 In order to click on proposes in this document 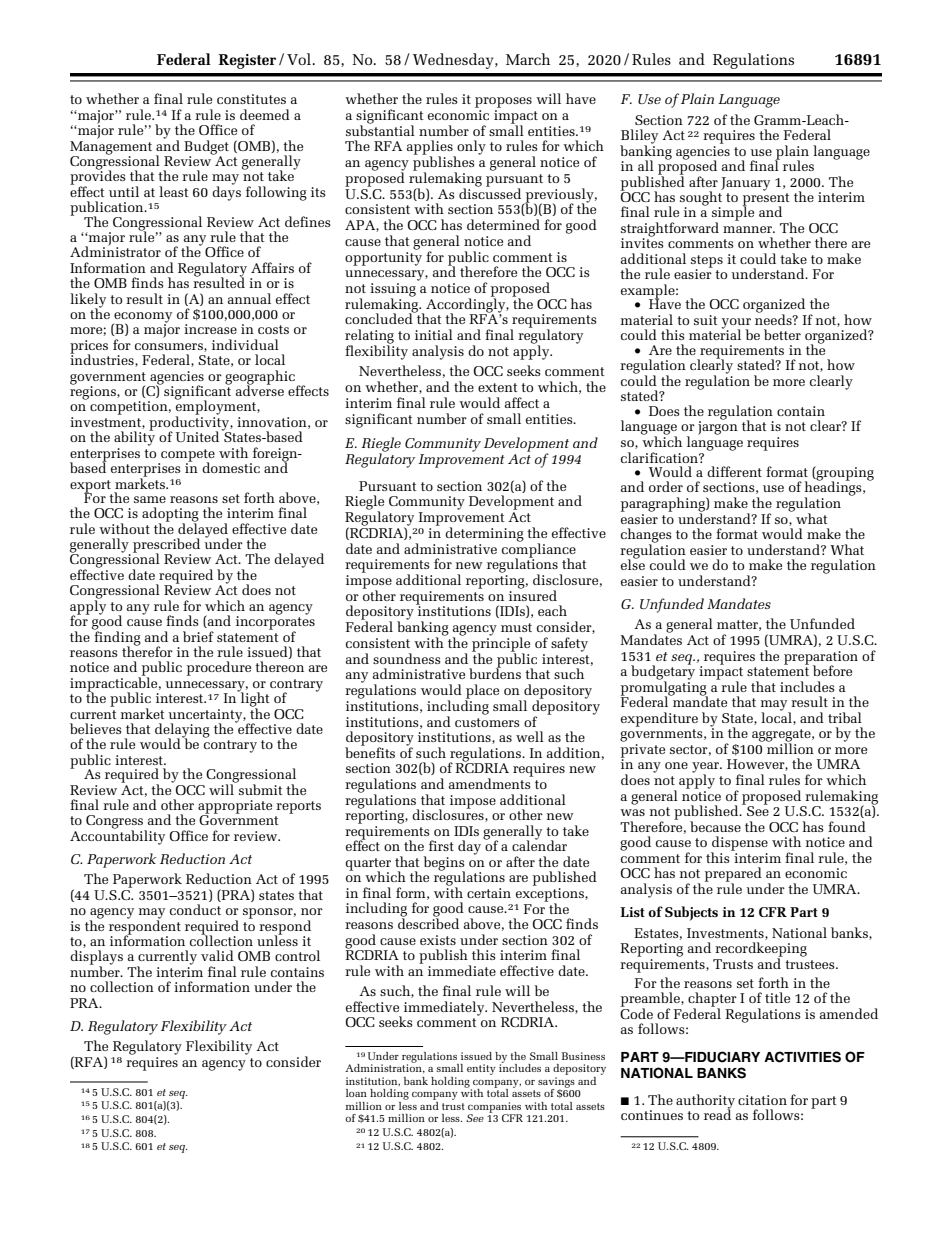, I will do `click(503, 102)`.
